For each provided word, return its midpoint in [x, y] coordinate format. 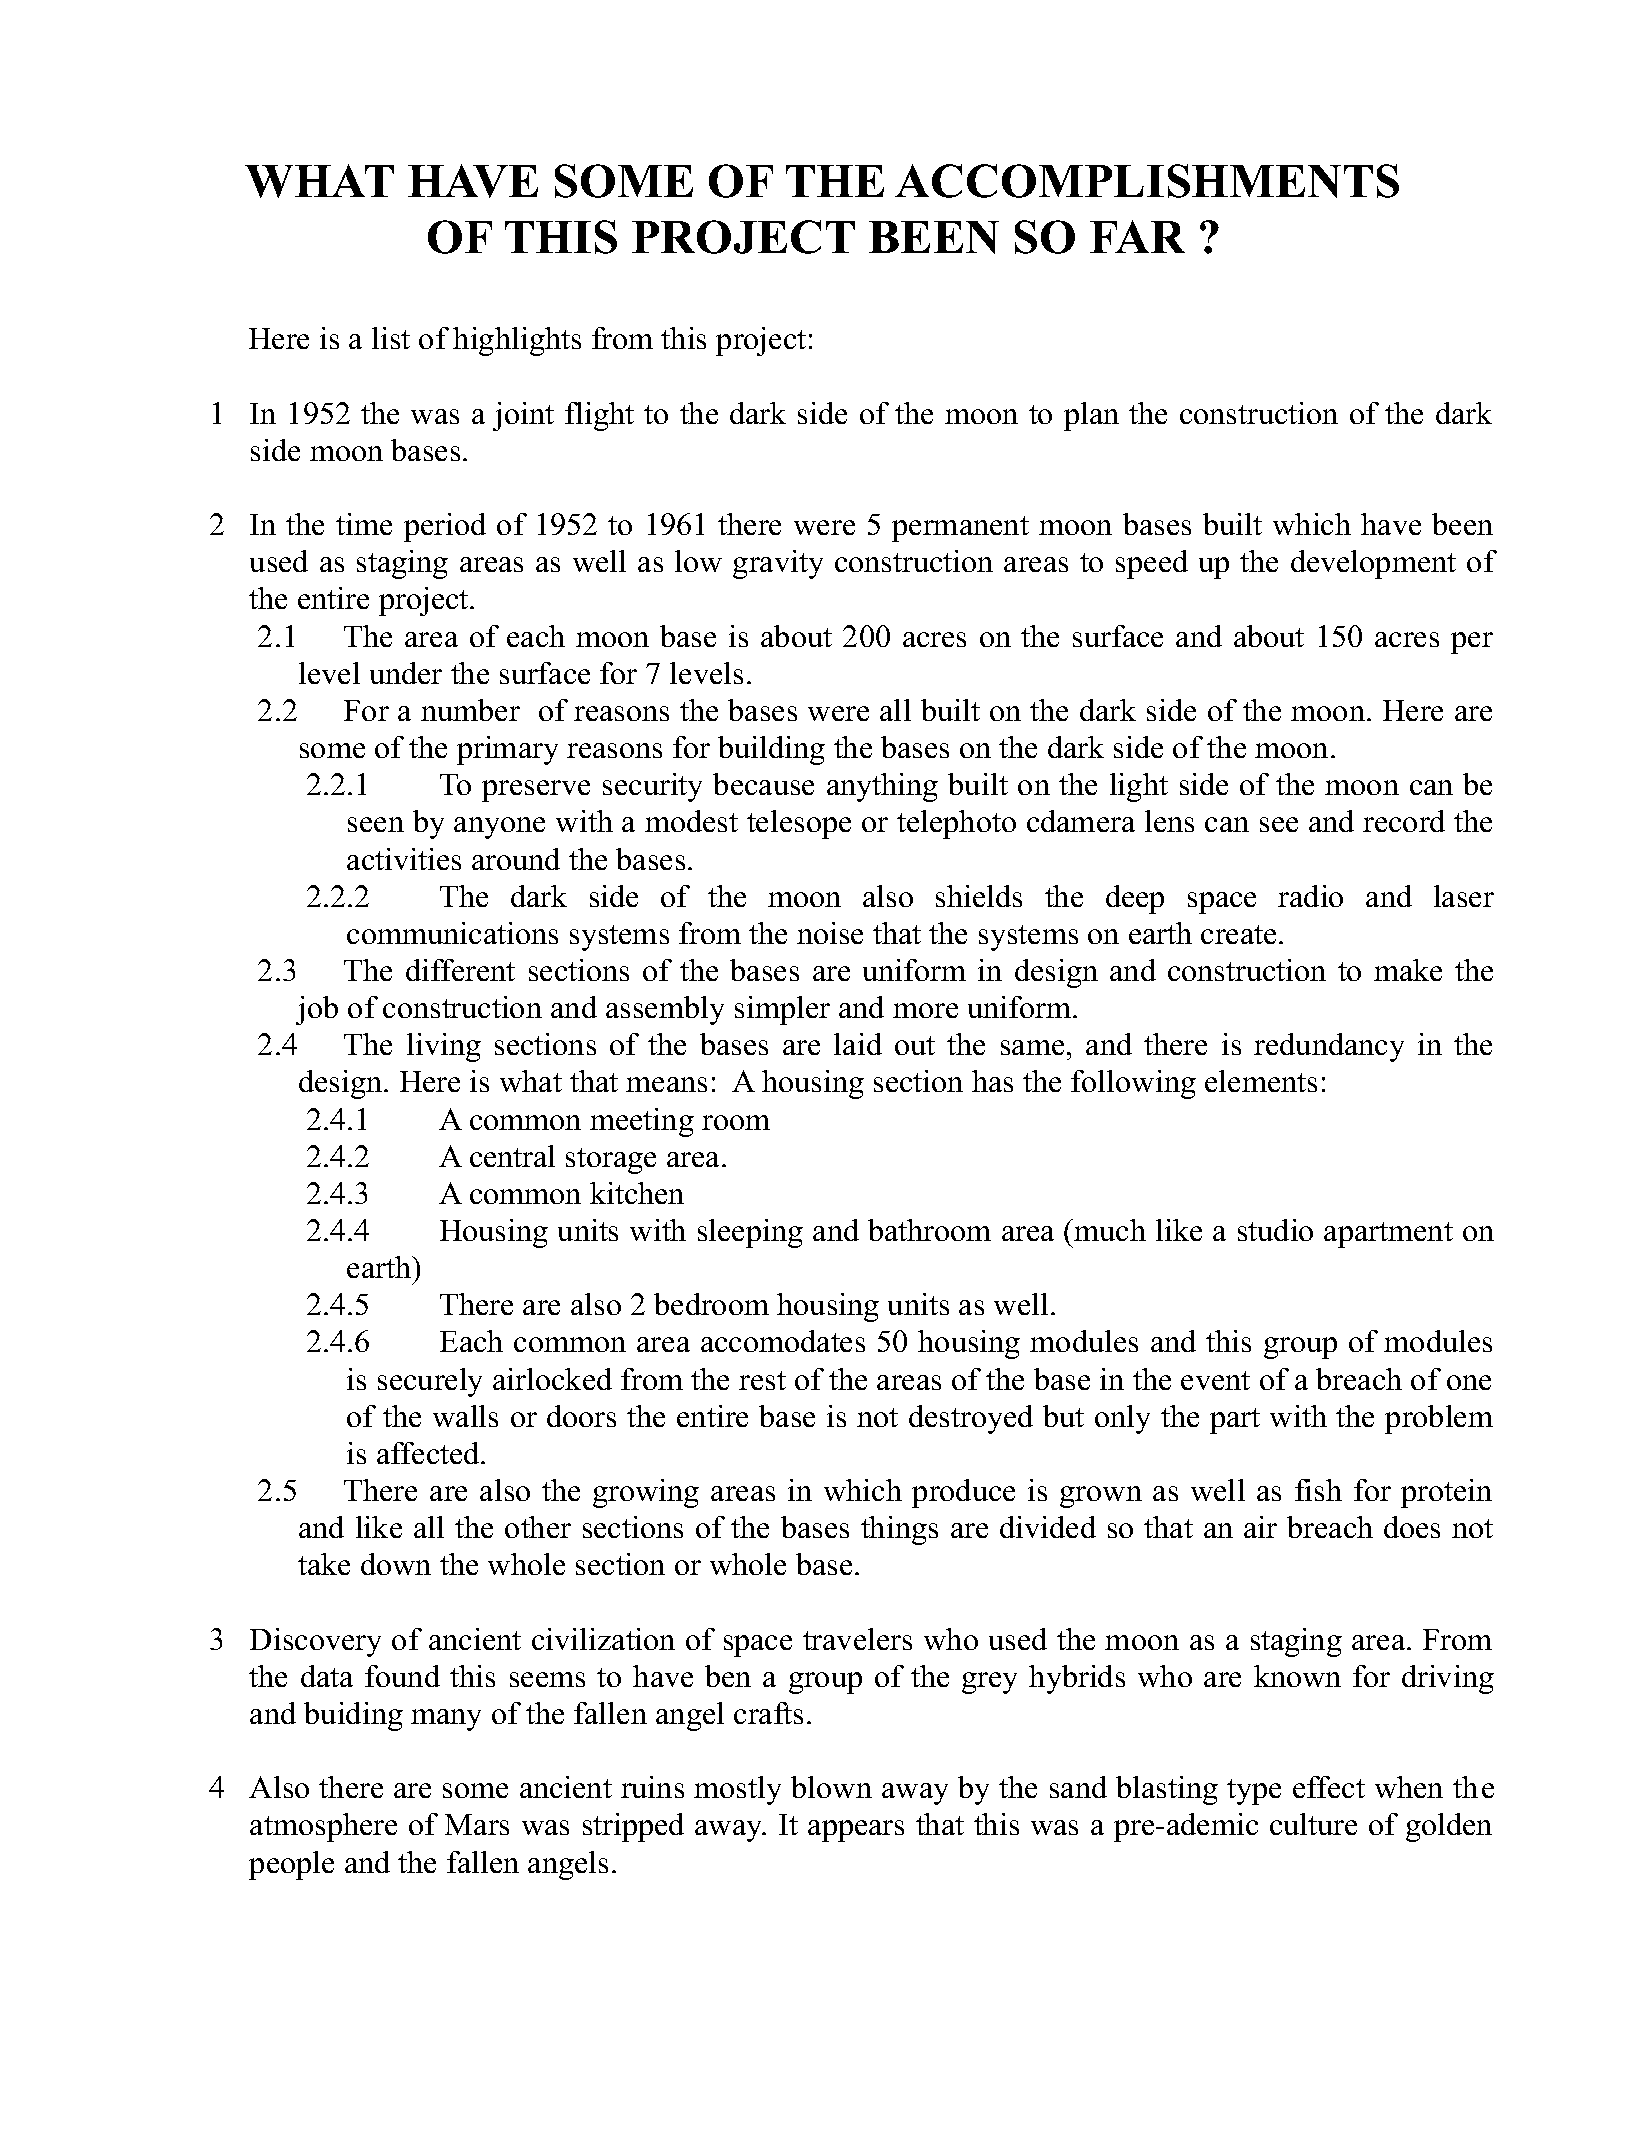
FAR [1137, 236]
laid [858, 1044]
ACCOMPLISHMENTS [1147, 181]
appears [856, 1831]
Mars [477, 1824]
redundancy [1329, 1047]
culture [1313, 1824]
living [444, 1047]
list [391, 338]
